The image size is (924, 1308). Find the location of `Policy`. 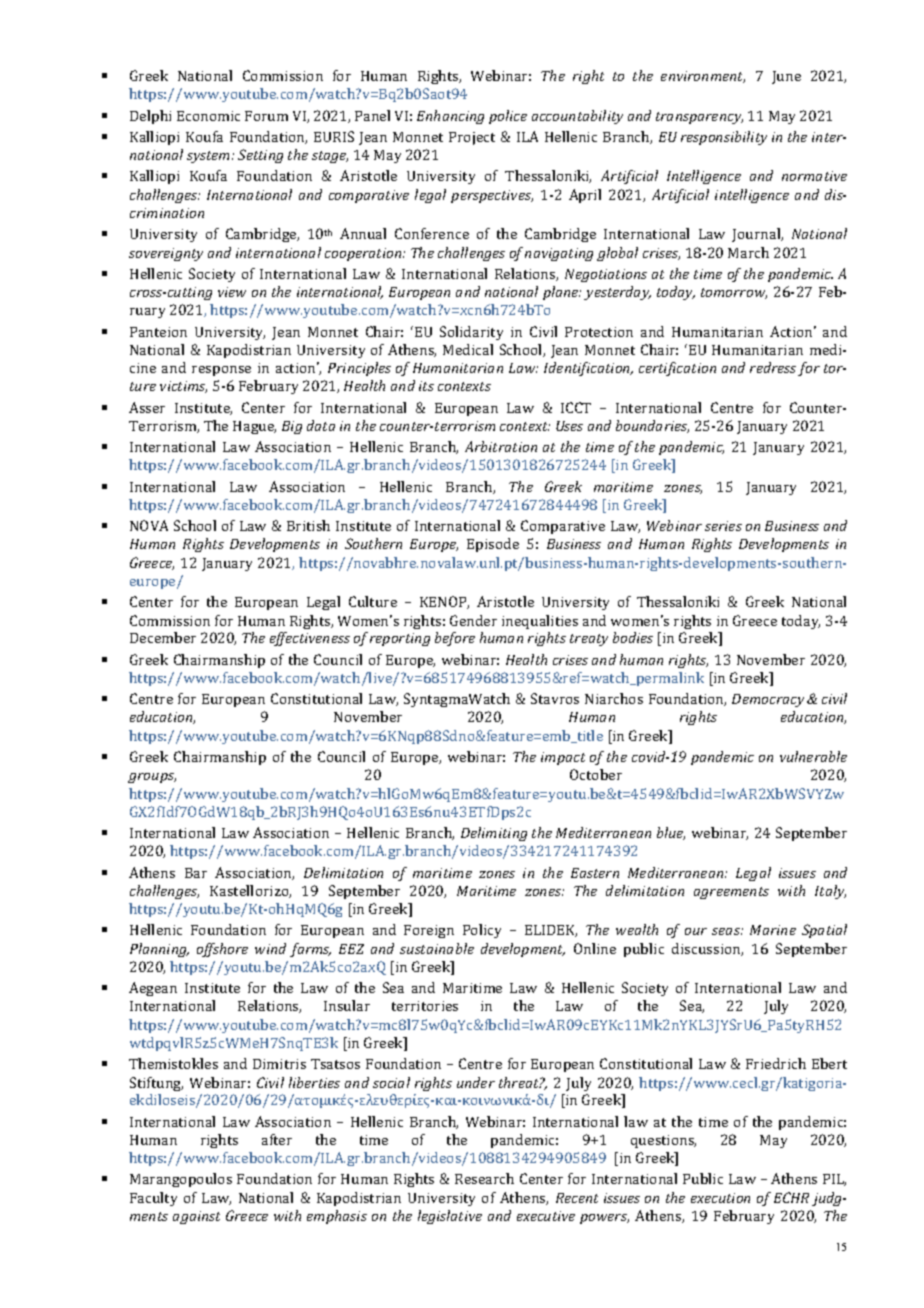

Policy is located at coordinates (482, 931).
